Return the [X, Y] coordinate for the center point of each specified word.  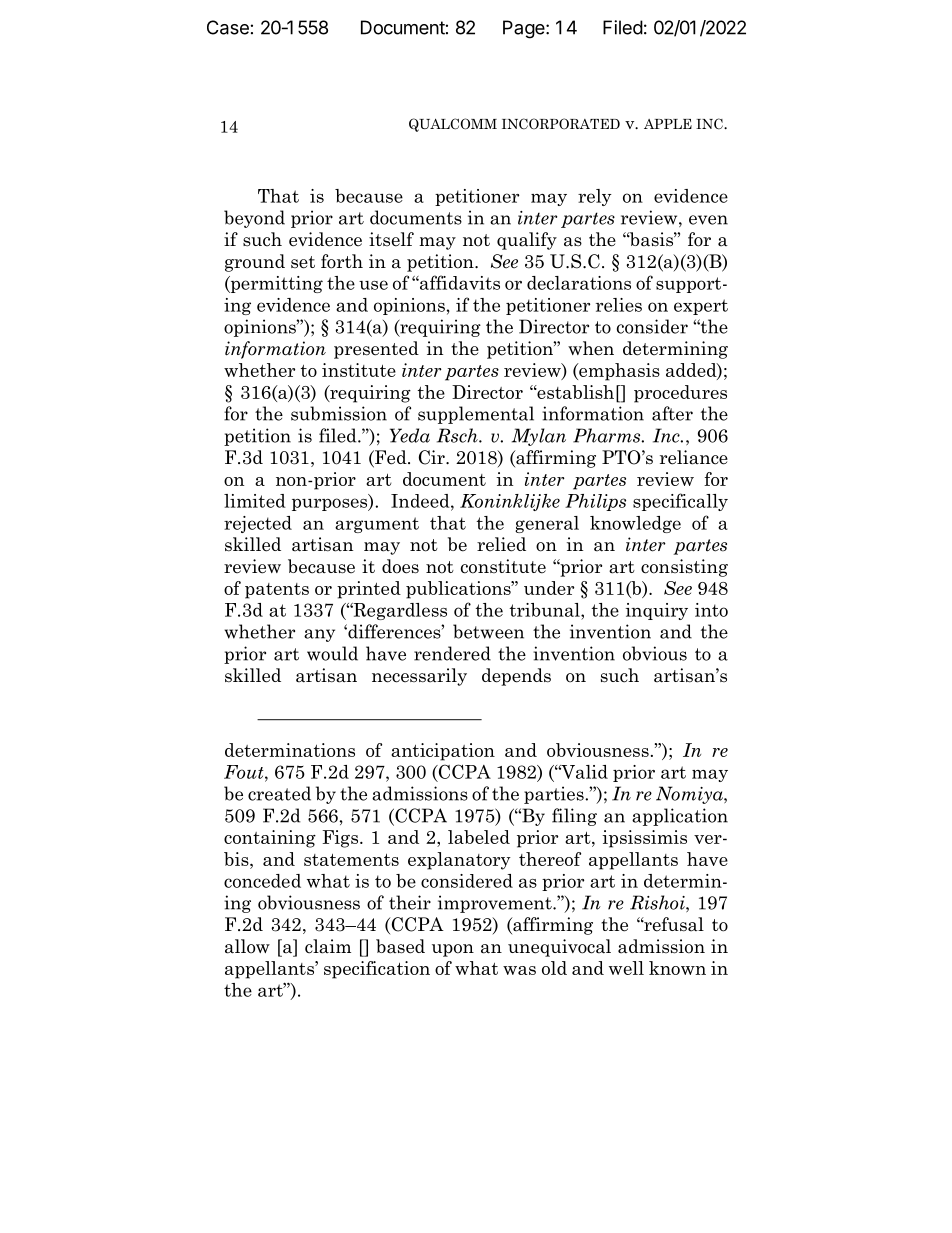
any [319, 635]
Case [228, 27]
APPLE [668, 124]
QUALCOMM [453, 125]
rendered [452, 653]
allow [247, 946]
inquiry [657, 611]
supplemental [476, 415]
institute [359, 370]
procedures [680, 394]
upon [453, 950]
